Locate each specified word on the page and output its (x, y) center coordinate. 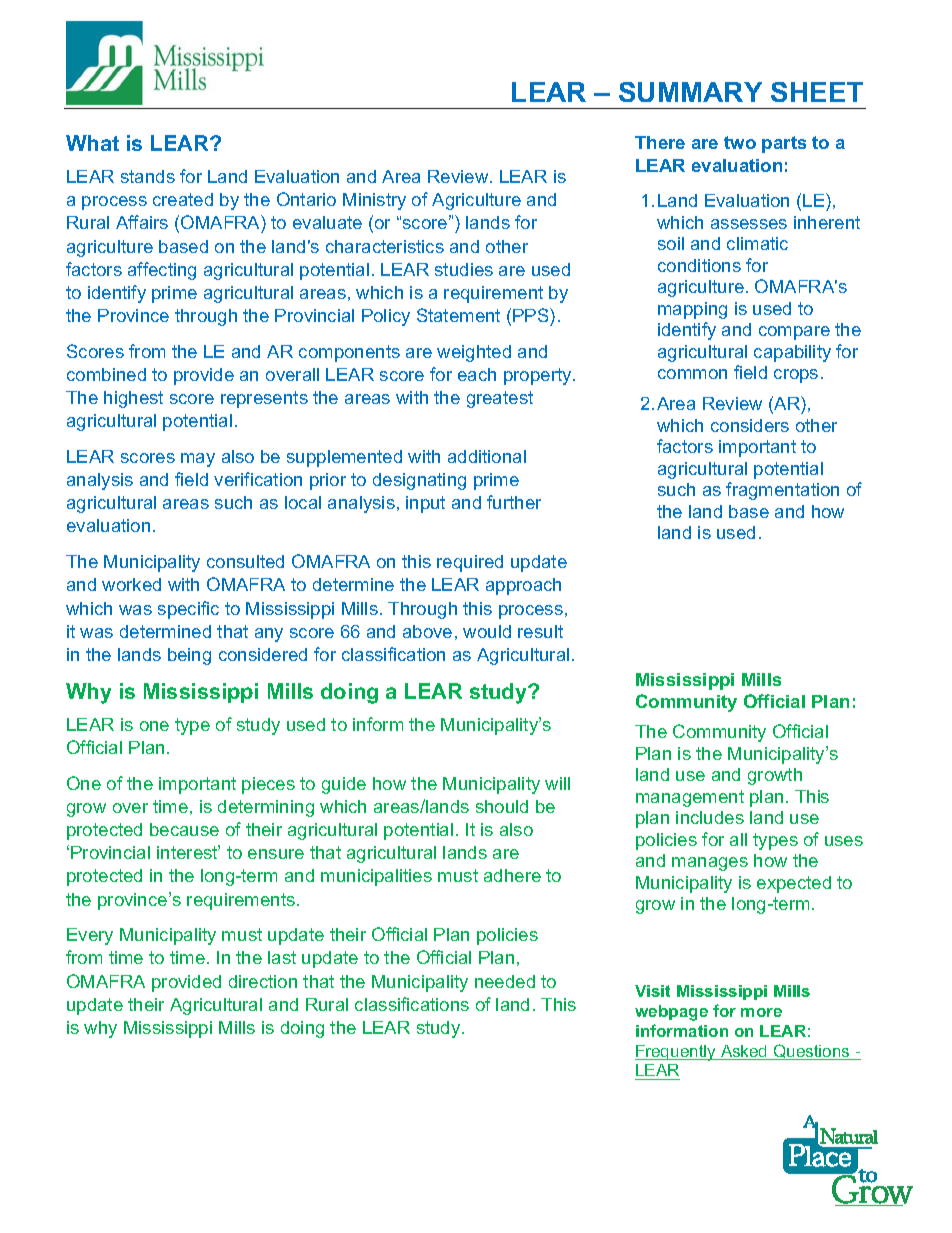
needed (505, 981)
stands (148, 176)
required (470, 563)
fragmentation (782, 491)
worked (131, 584)
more (761, 1012)
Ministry (374, 201)
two (740, 142)
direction (263, 981)
